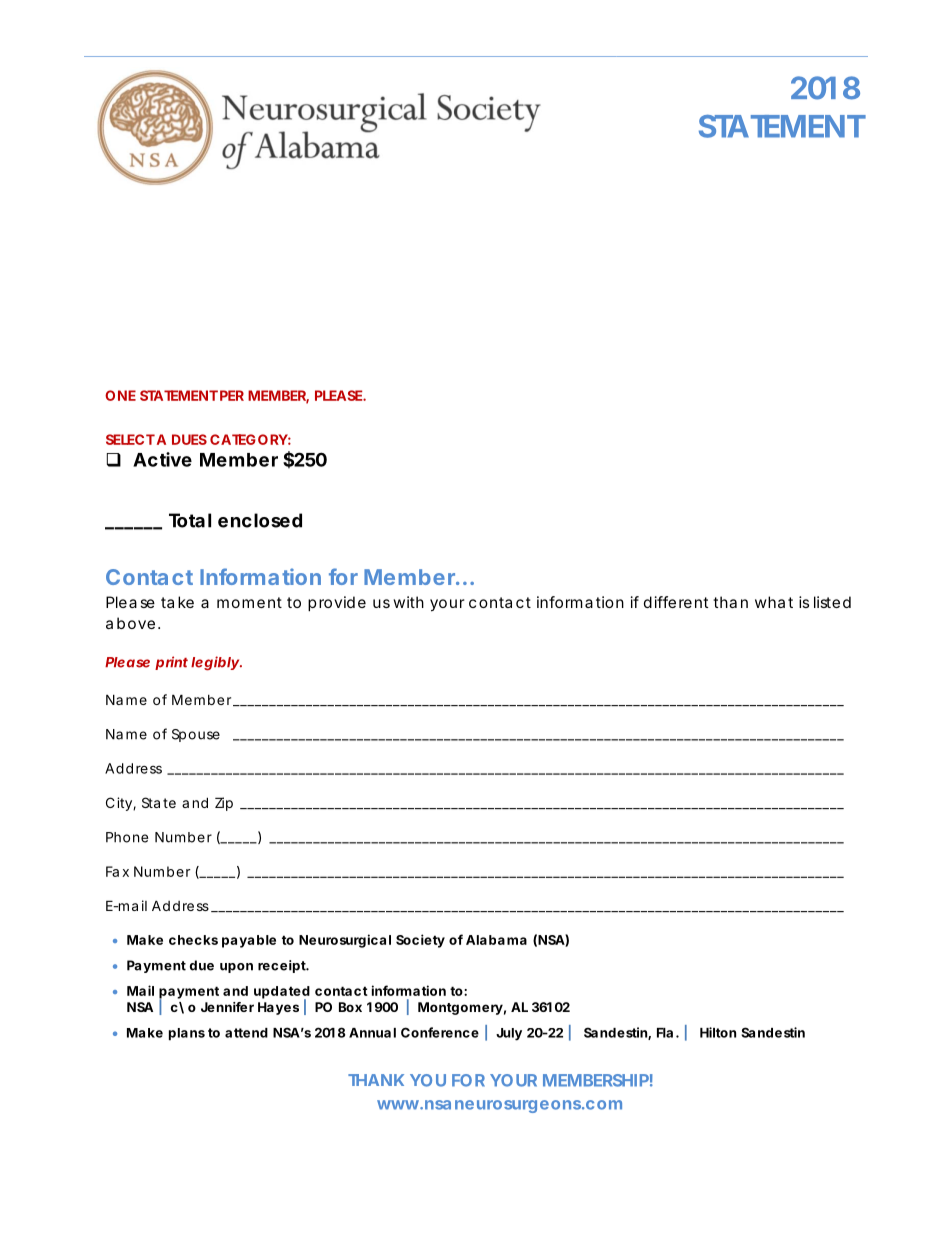  I want to click on what, so click(774, 602).
